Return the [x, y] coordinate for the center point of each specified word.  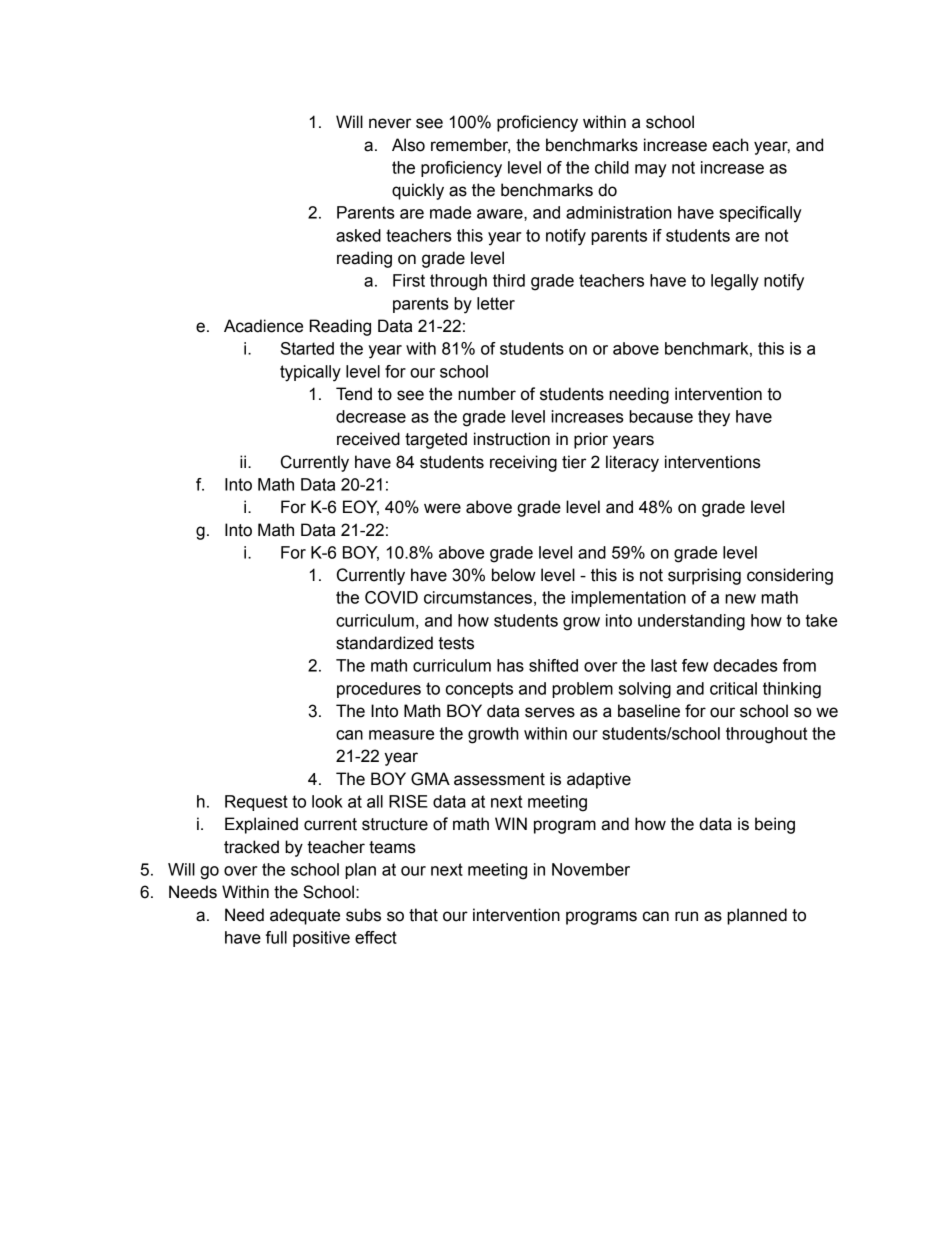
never [390, 123]
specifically [760, 214]
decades [745, 665]
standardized [384, 643]
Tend [354, 394]
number [487, 394]
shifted [553, 665]
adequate [305, 916]
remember [470, 145]
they [714, 418]
